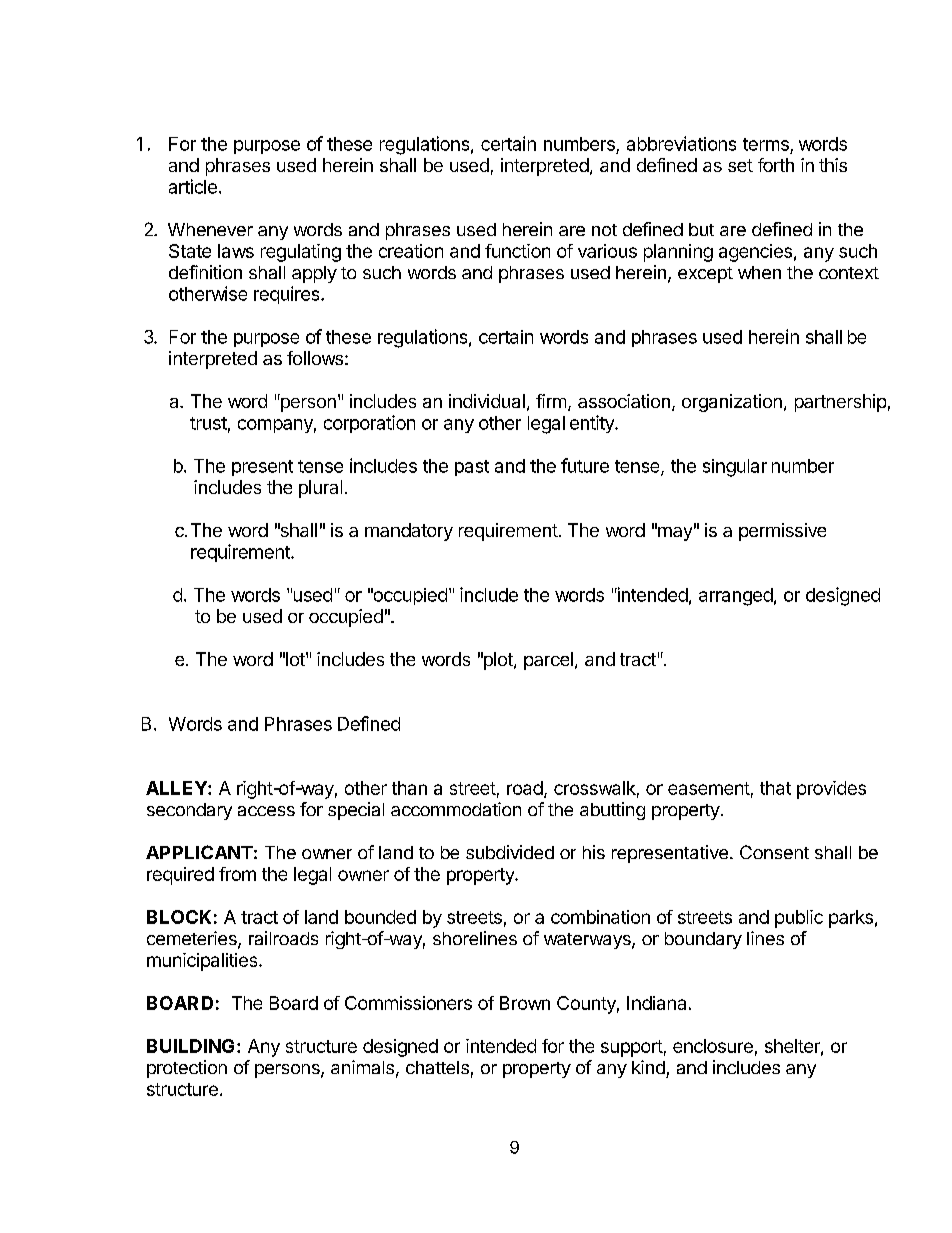 The height and width of the screenshot is (1233, 952). What do you see at coordinates (320, 489) in the screenshot?
I see `plural` at bounding box center [320, 489].
